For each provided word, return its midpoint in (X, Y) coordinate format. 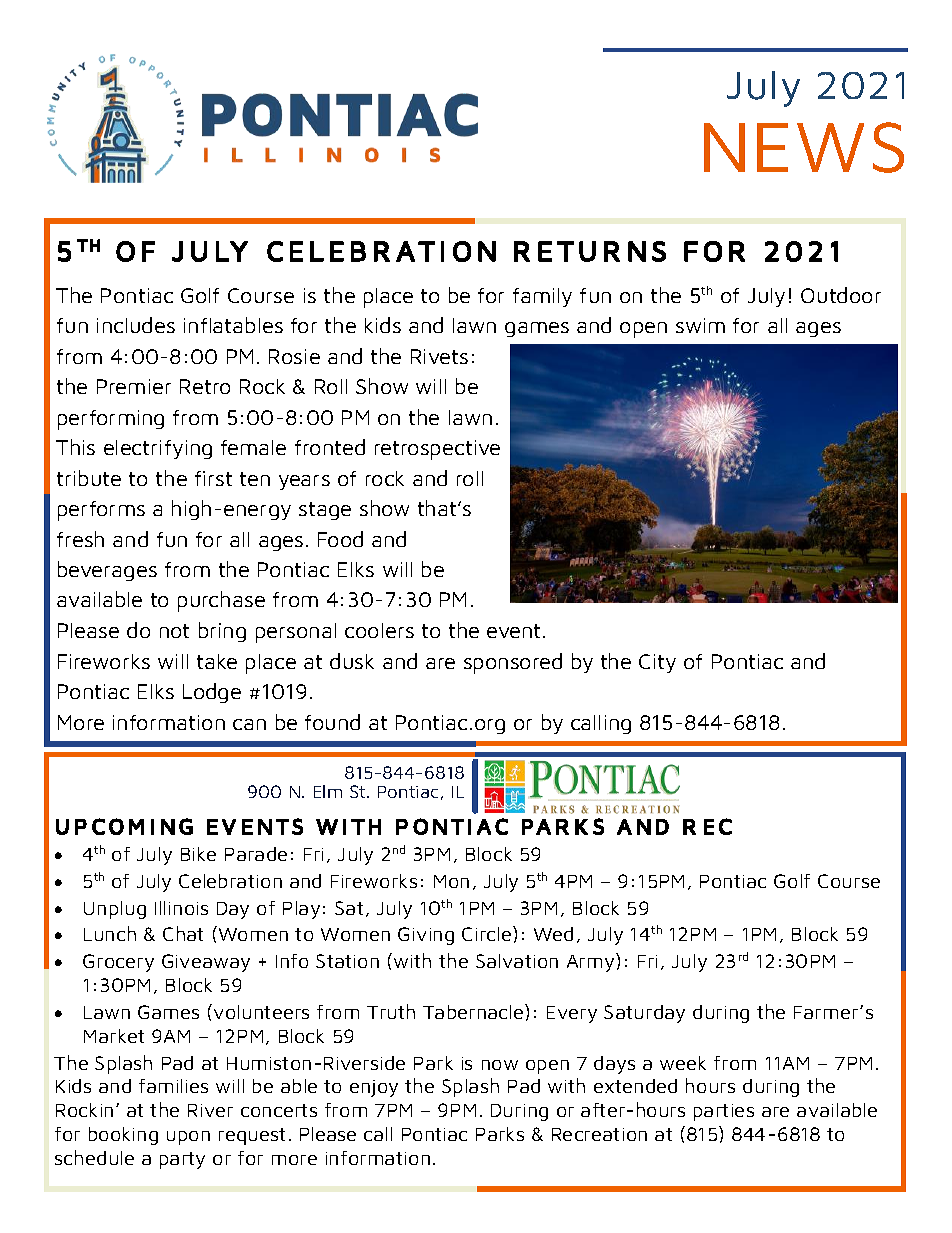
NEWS (804, 147)
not (174, 631)
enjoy (374, 1088)
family (542, 297)
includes (136, 325)
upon (188, 1138)
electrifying (158, 449)
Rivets (439, 356)
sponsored (513, 663)
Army (592, 962)
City (657, 663)
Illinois (181, 908)
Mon (451, 881)
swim (700, 325)
